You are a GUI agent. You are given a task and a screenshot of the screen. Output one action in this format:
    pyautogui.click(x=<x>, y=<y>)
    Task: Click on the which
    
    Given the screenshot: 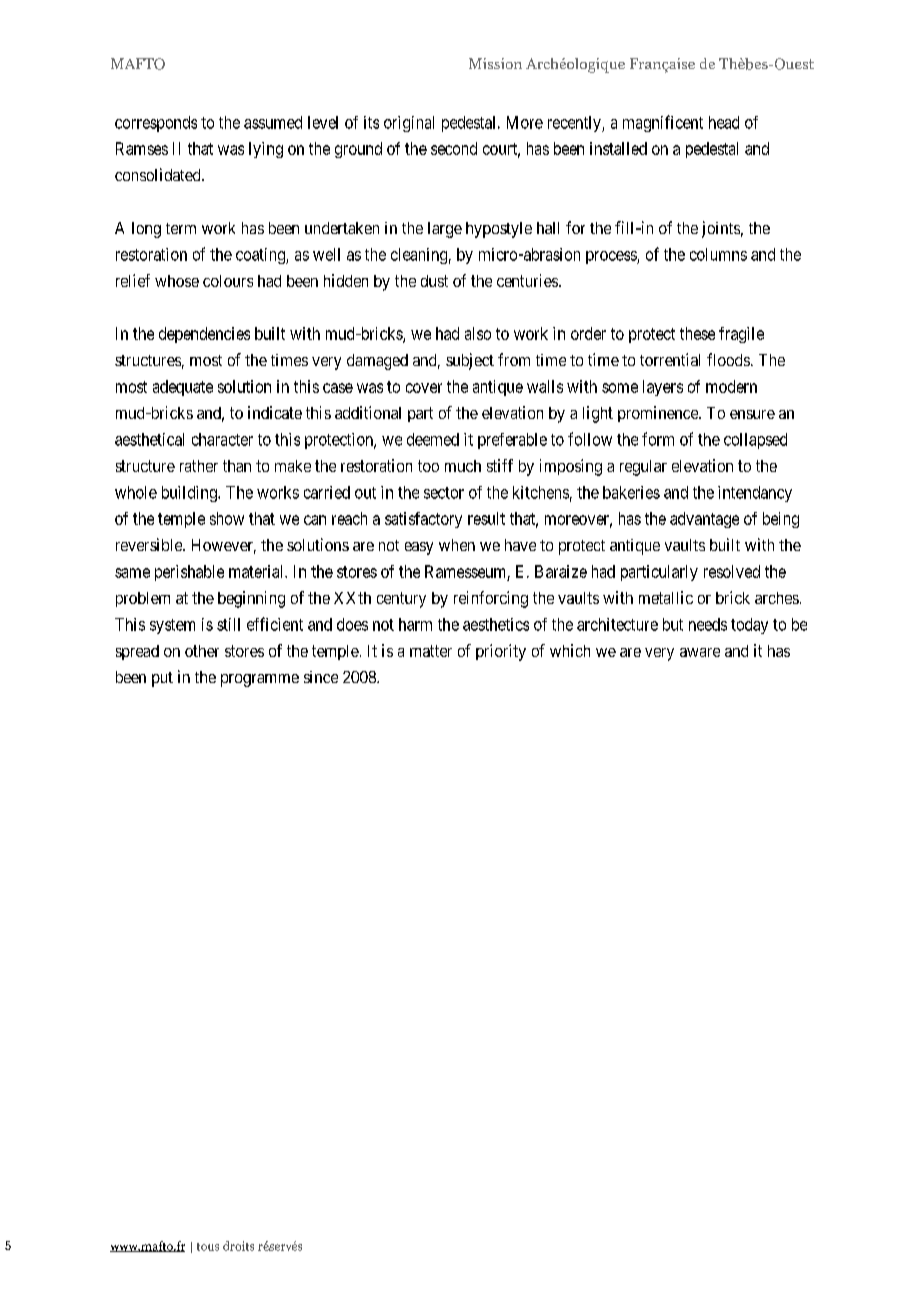 What is the action you would take?
    pyautogui.click(x=570, y=650)
